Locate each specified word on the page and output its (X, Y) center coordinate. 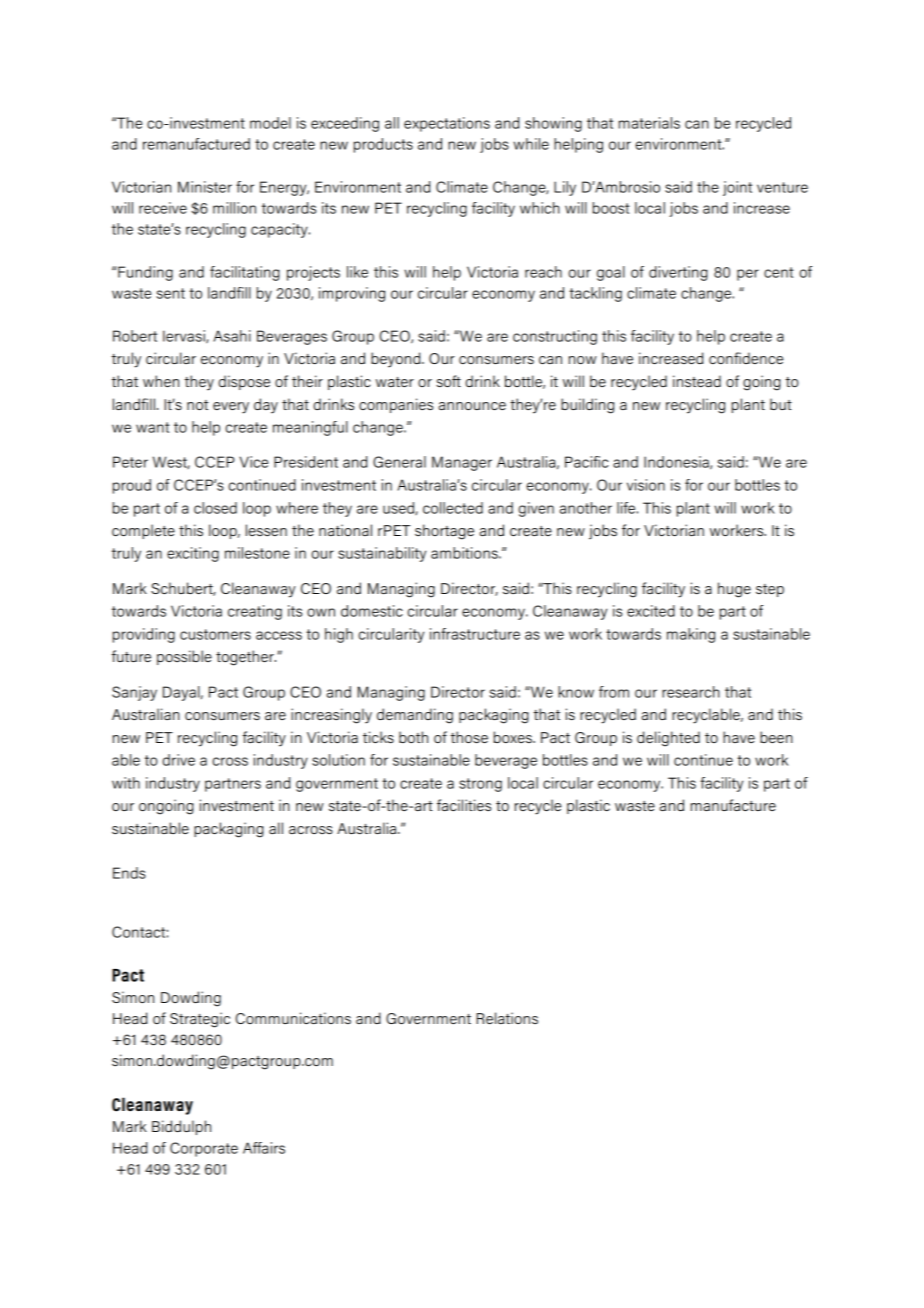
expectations (447, 124)
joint (737, 188)
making (691, 635)
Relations (507, 1018)
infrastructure (475, 634)
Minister (205, 187)
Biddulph (181, 1127)
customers (215, 634)
